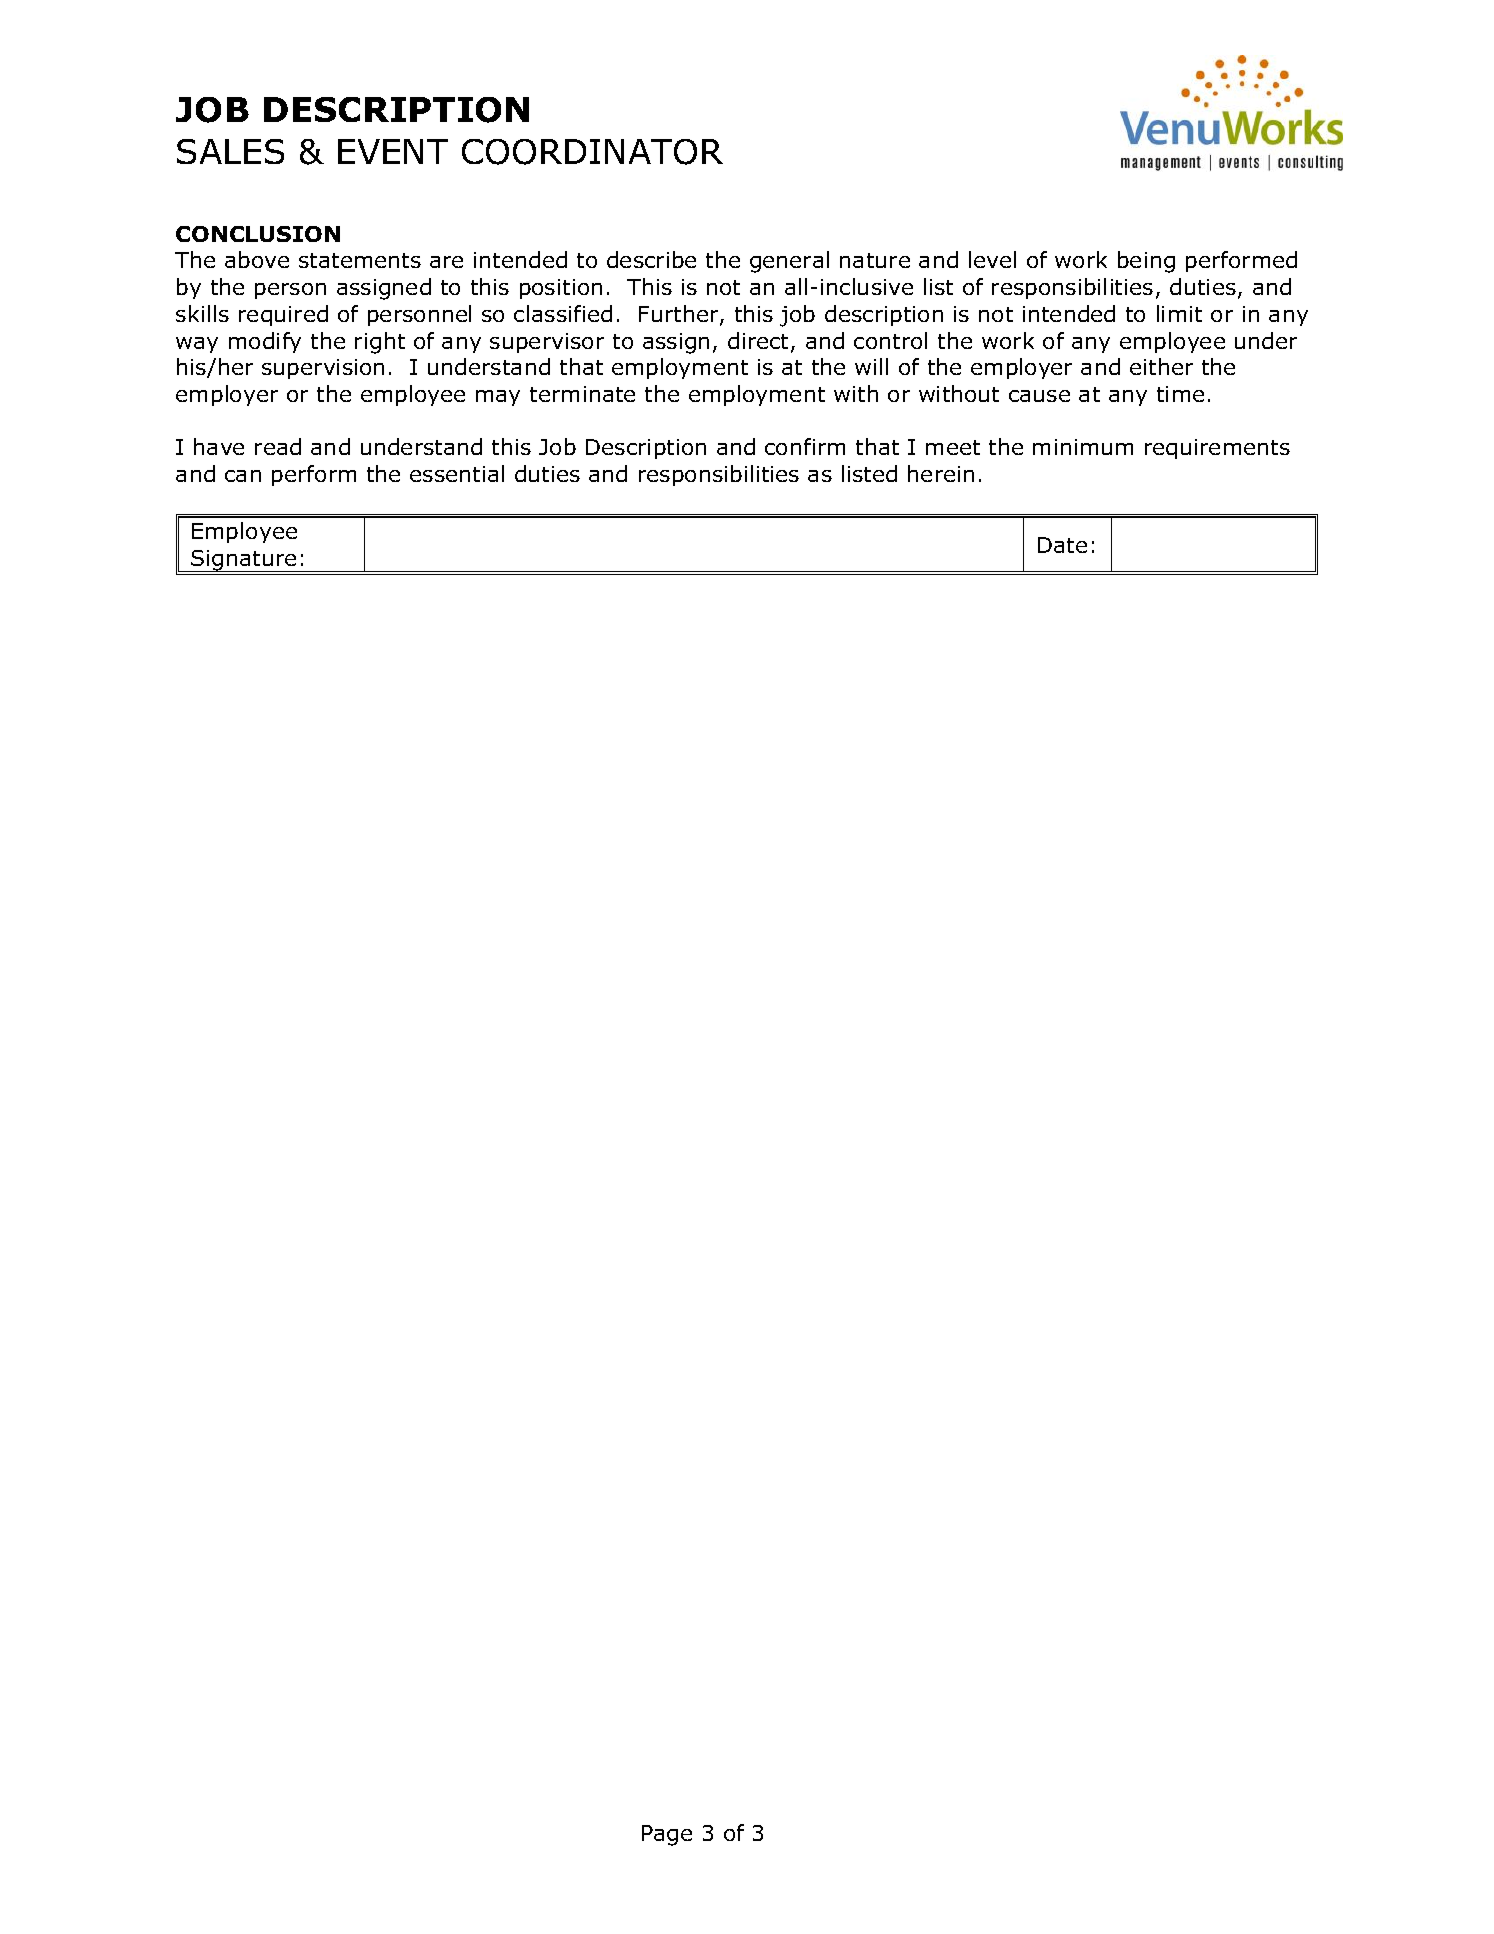 Image resolution: width=1494 pixels, height=1934 pixels. I want to click on being, so click(1146, 262).
